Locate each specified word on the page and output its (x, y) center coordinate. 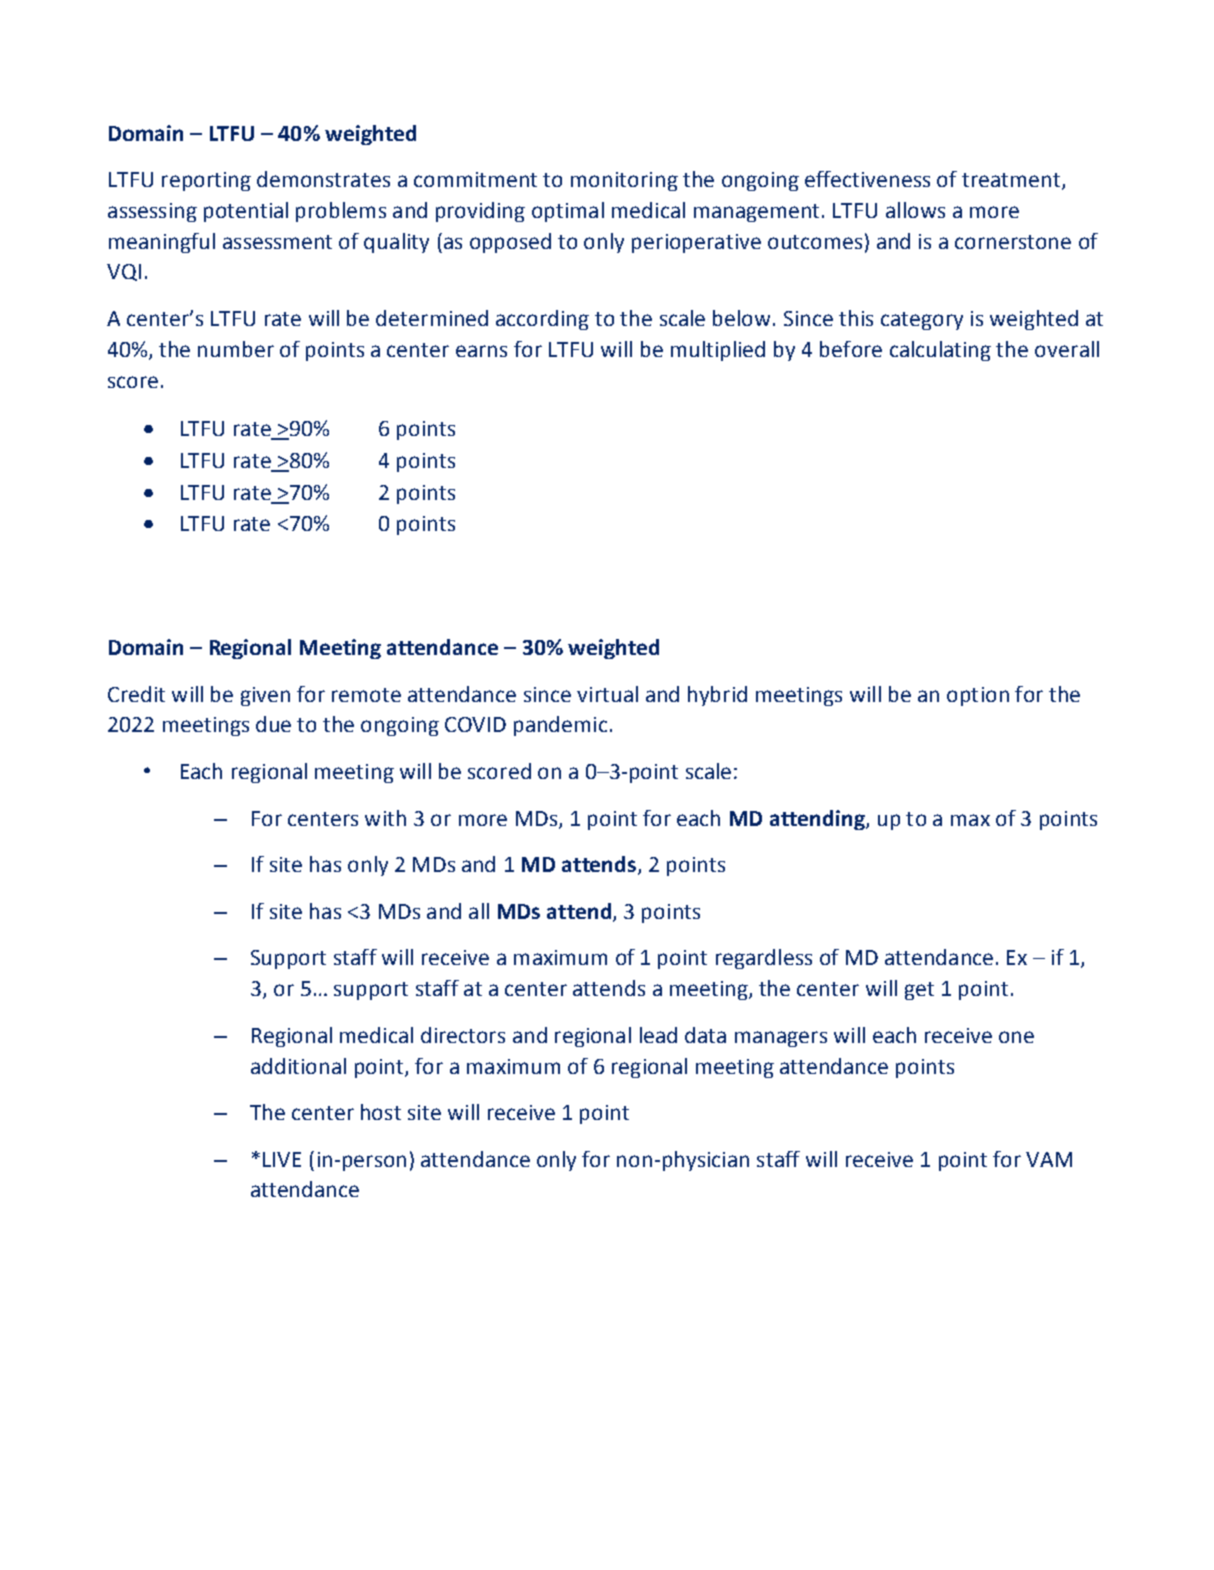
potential (246, 212)
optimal (568, 212)
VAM (1049, 1159)
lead (658, 1035)
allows (915, 210)
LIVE (282, 1159)
